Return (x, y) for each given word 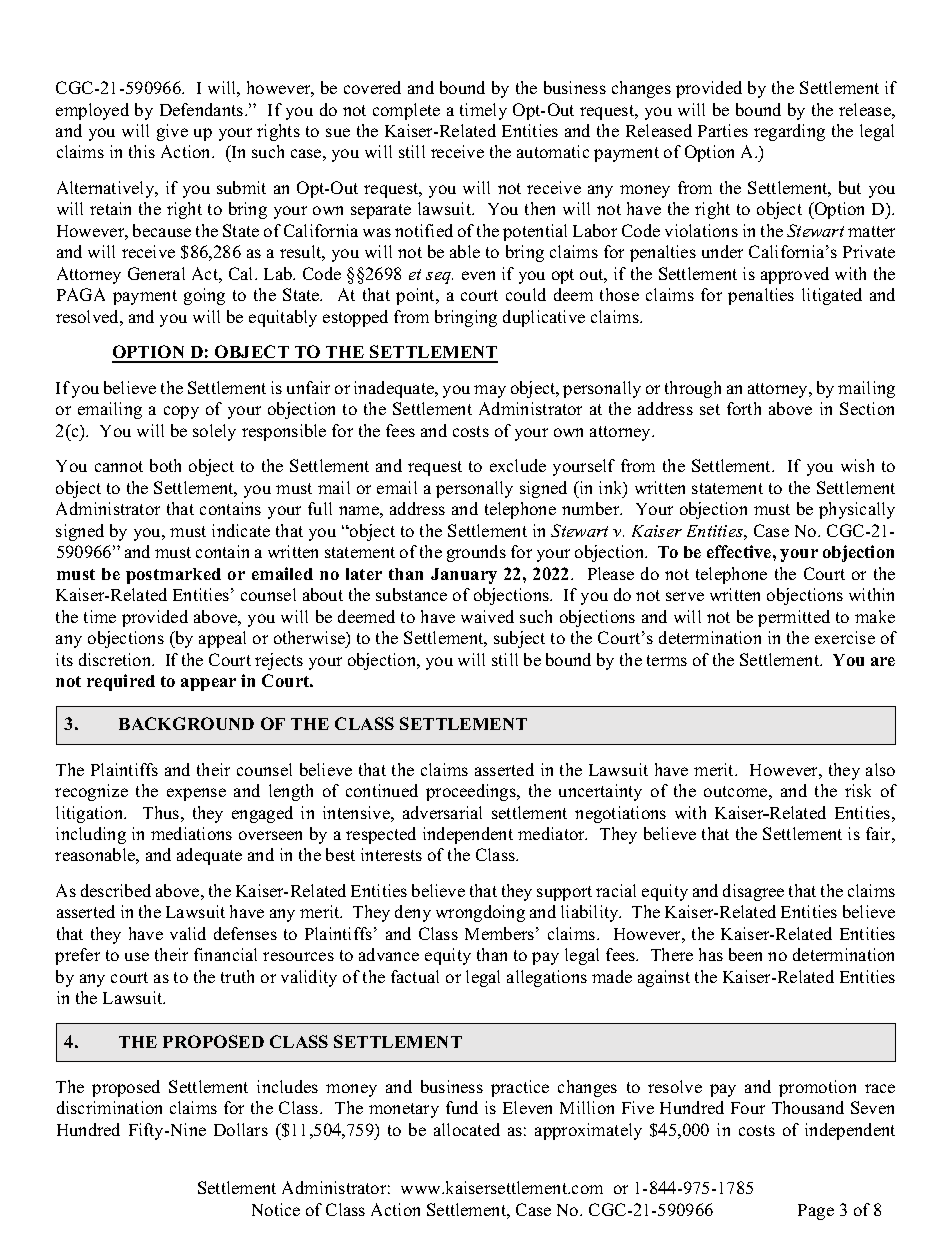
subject (519, 639)
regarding (789, 132)
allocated (467, 1129)
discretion (116, 659)
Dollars (241, 1129)
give (172, 132)
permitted (794, 618)
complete (406, 111)
